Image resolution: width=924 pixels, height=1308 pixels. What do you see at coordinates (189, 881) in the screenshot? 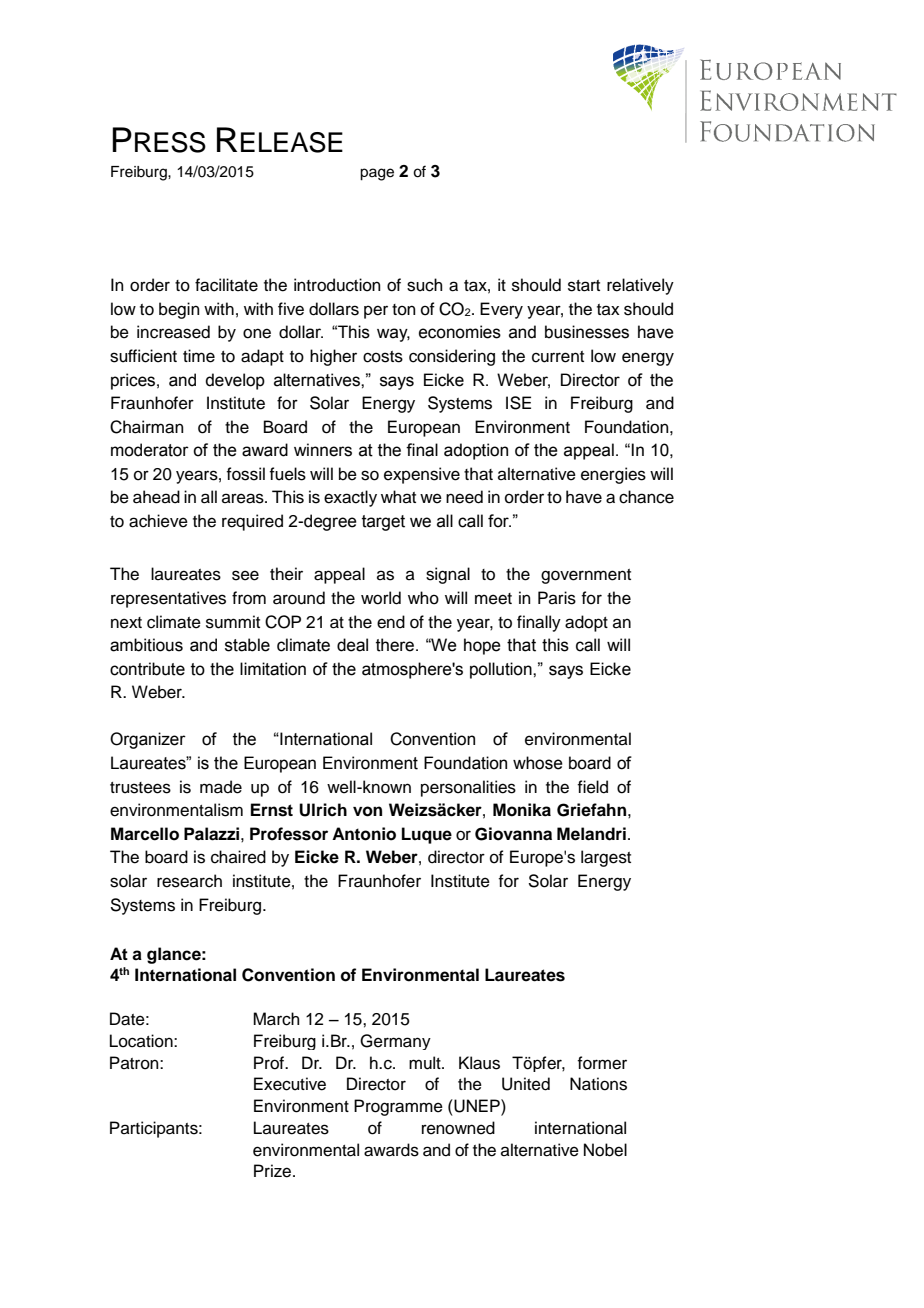
I see `research` at bounding box center [189, 881].
